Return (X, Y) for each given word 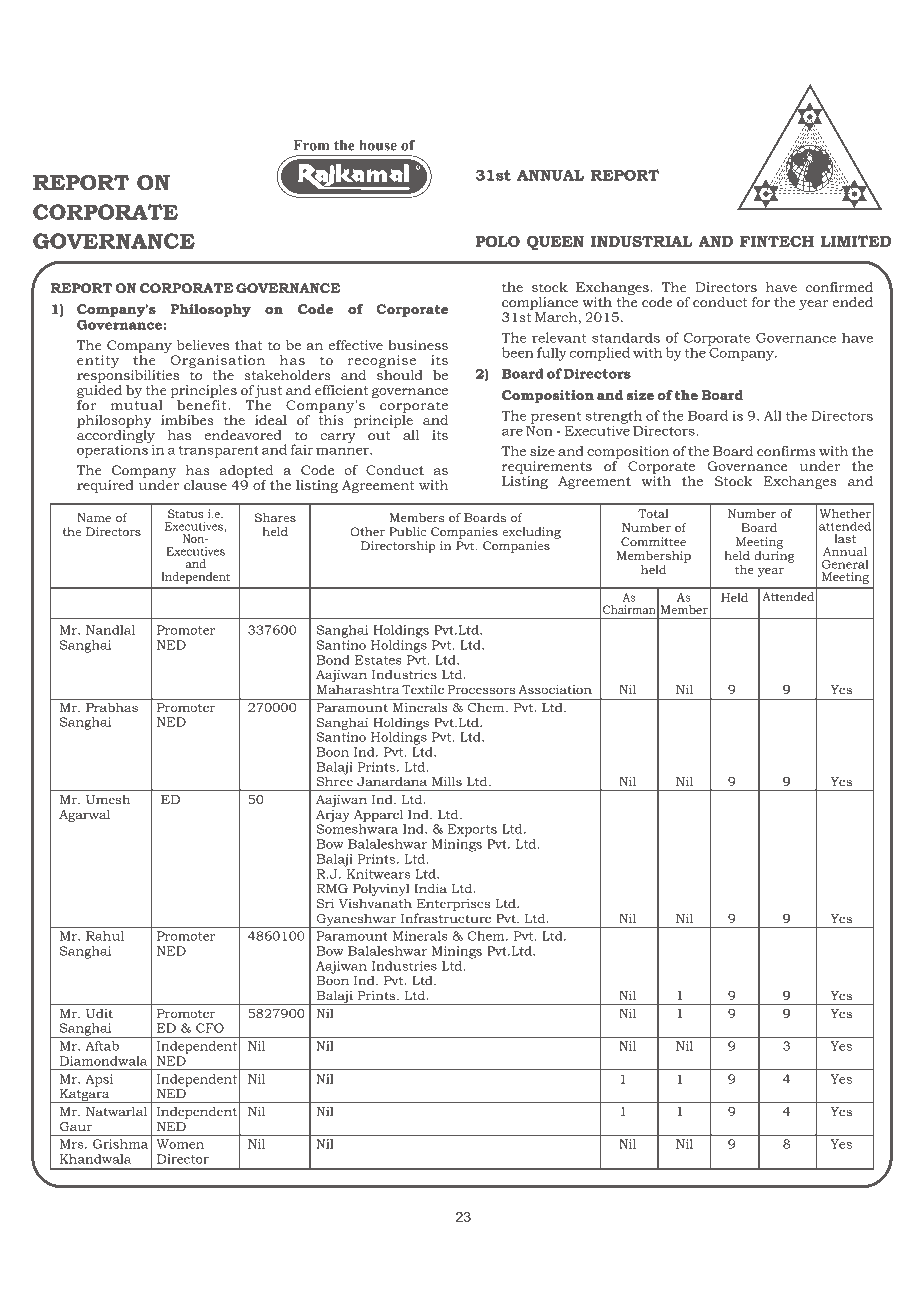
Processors (481, 689)
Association (555, 689)
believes (203, 345)
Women (180, 1144)
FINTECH (777, 241)
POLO (497, 241)
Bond (333, 660)
